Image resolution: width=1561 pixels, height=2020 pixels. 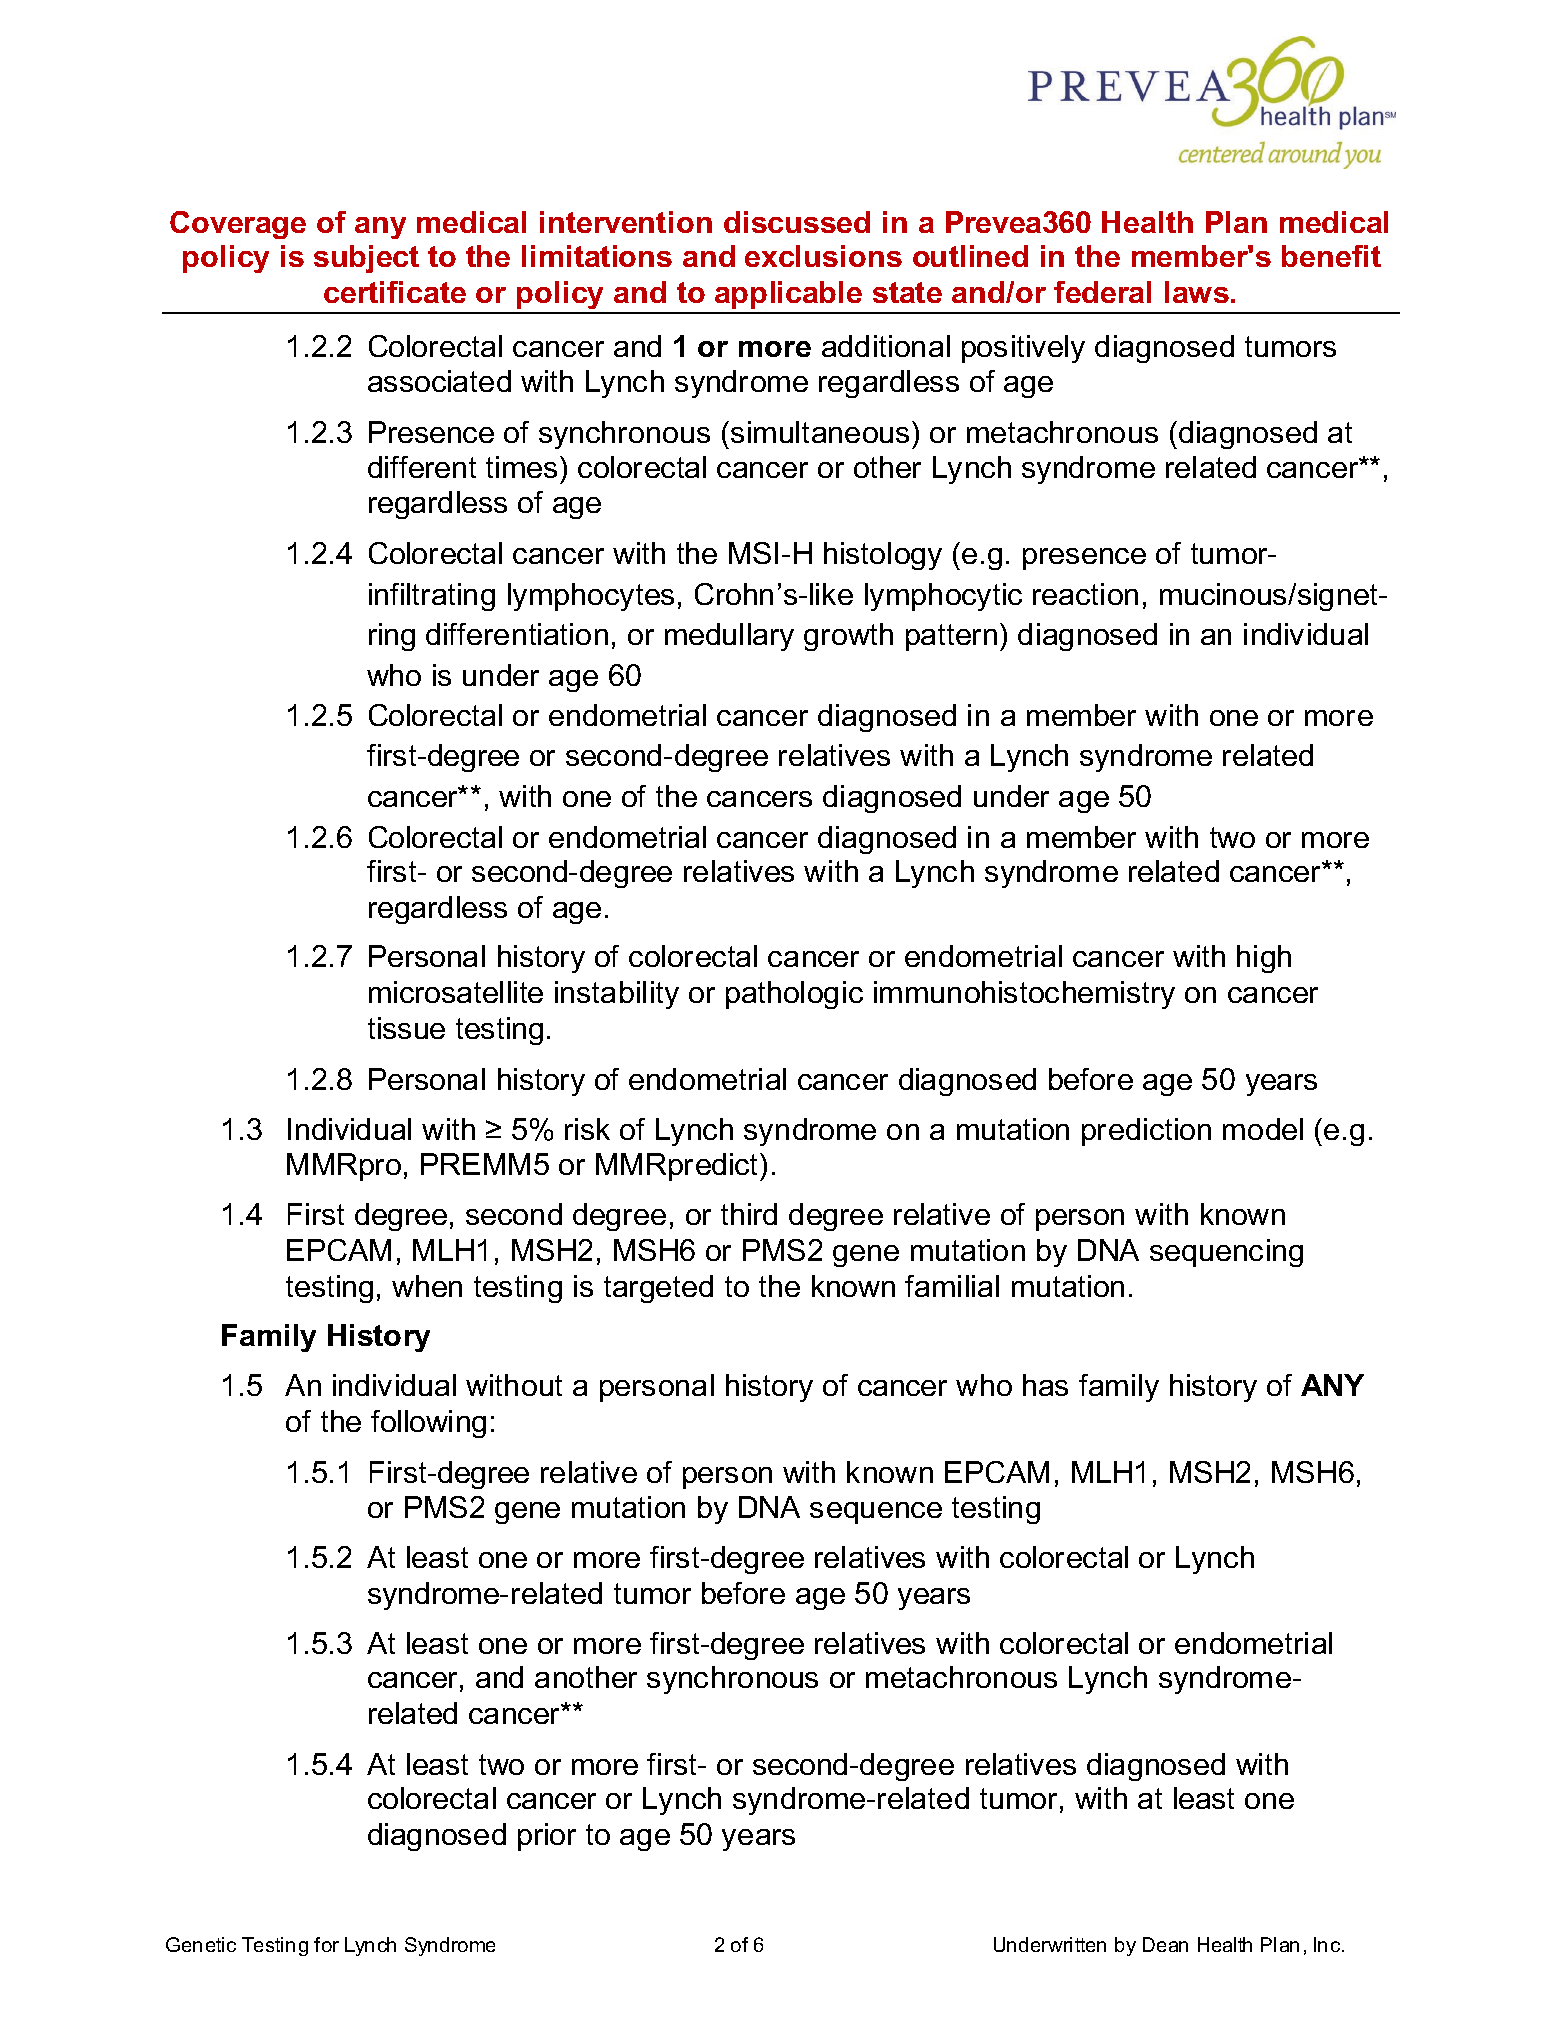 I want to click on Inc, so click(x=1328, y=1944).
